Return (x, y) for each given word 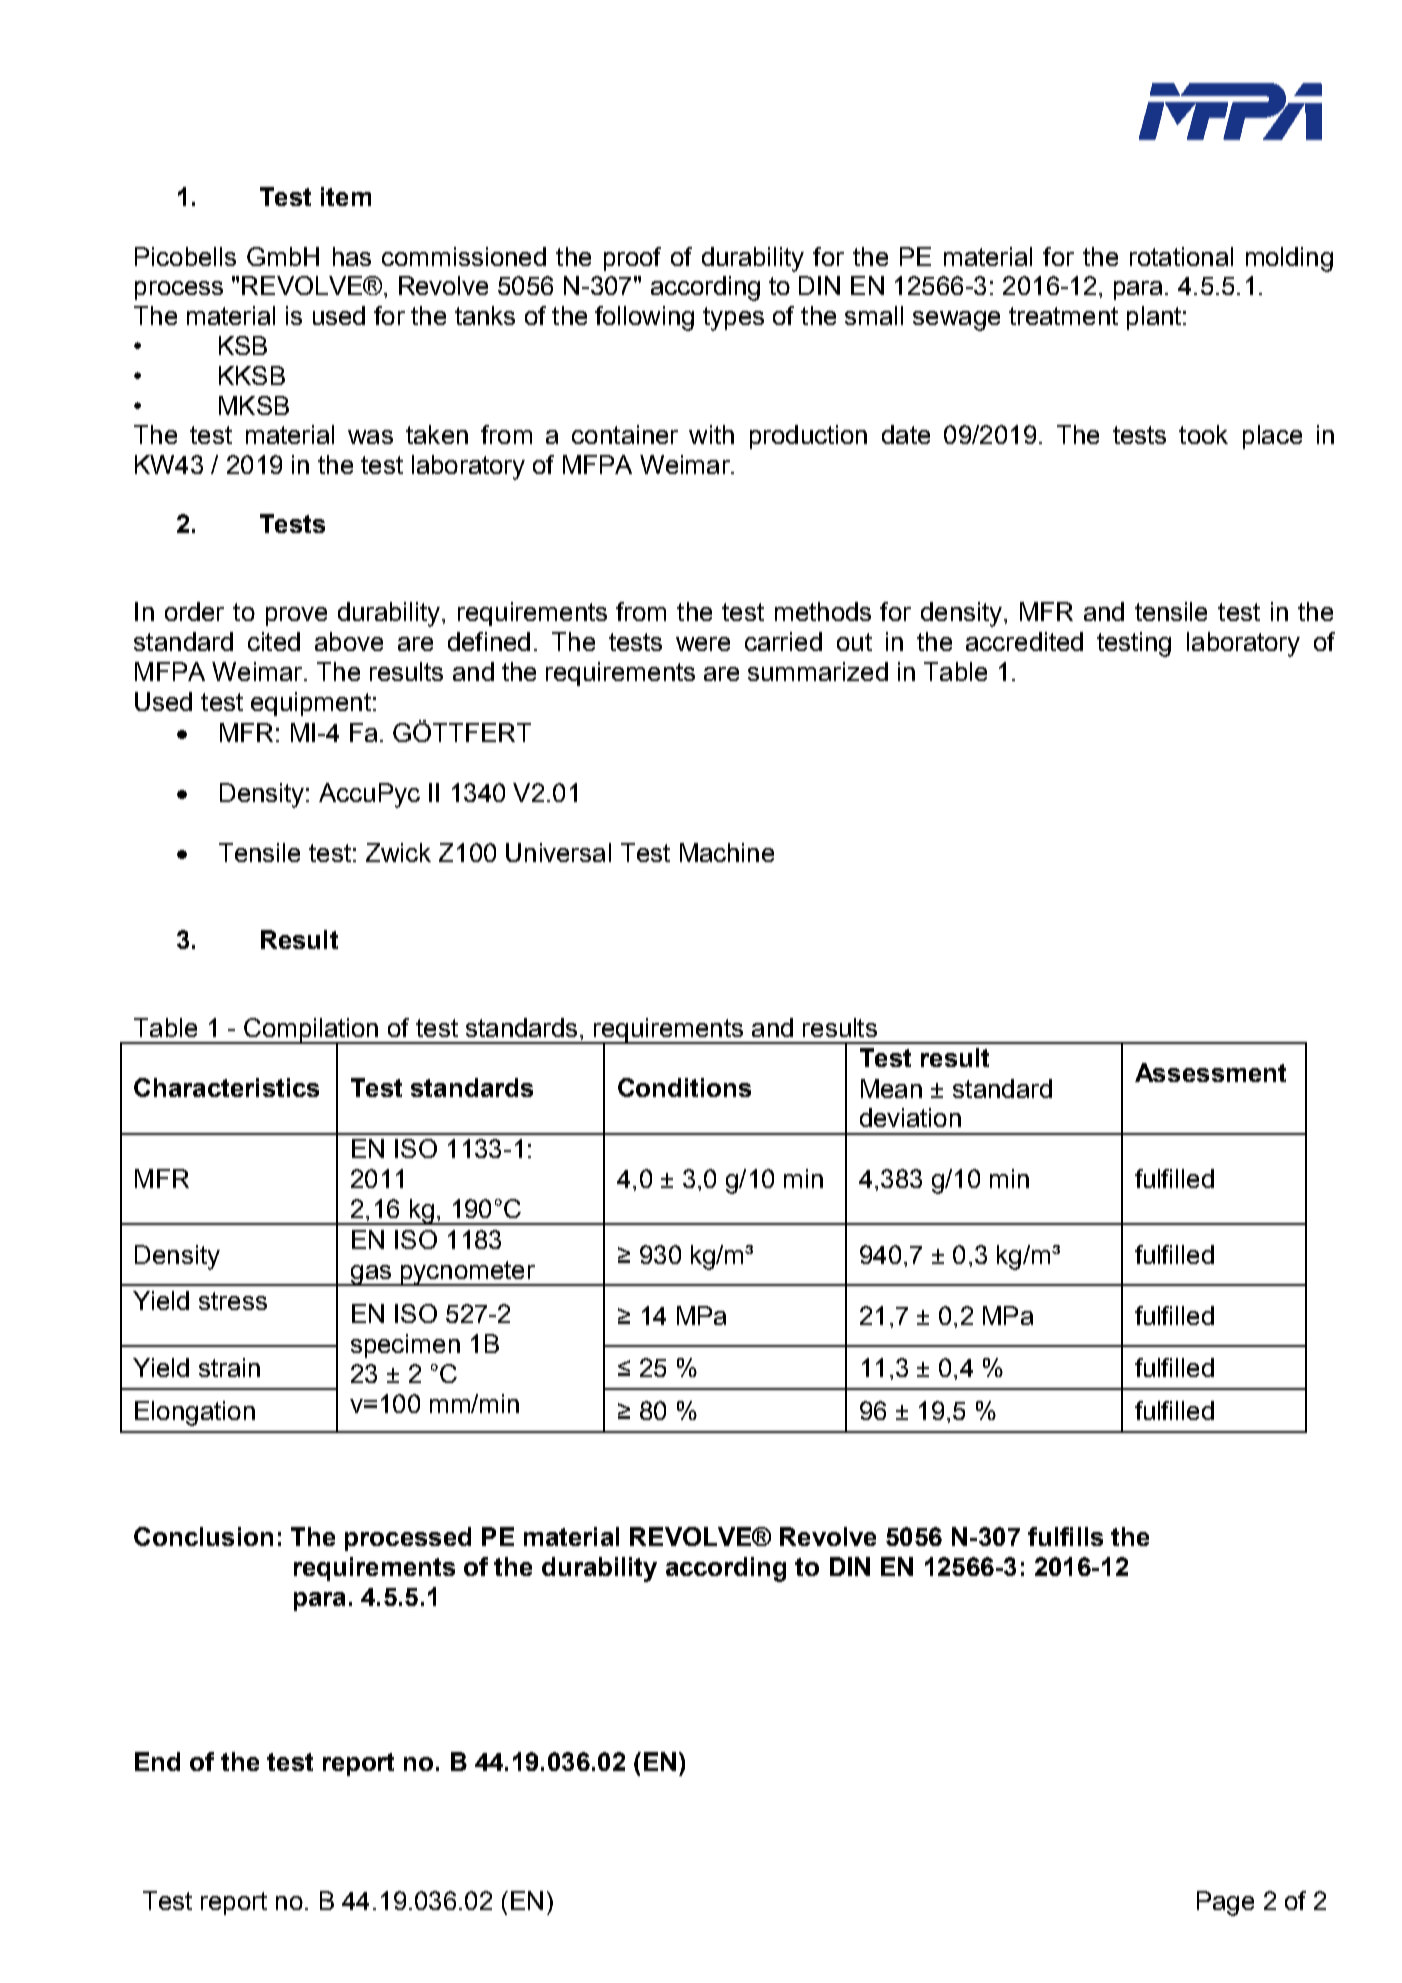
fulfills (1065, 1536)
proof (632, 259)
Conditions (684, 1087)
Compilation (311, 1031)
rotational (1181, 256)
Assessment (1210, 1072)
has (352, 256)
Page (1225, 1903)
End (157, 1761)
